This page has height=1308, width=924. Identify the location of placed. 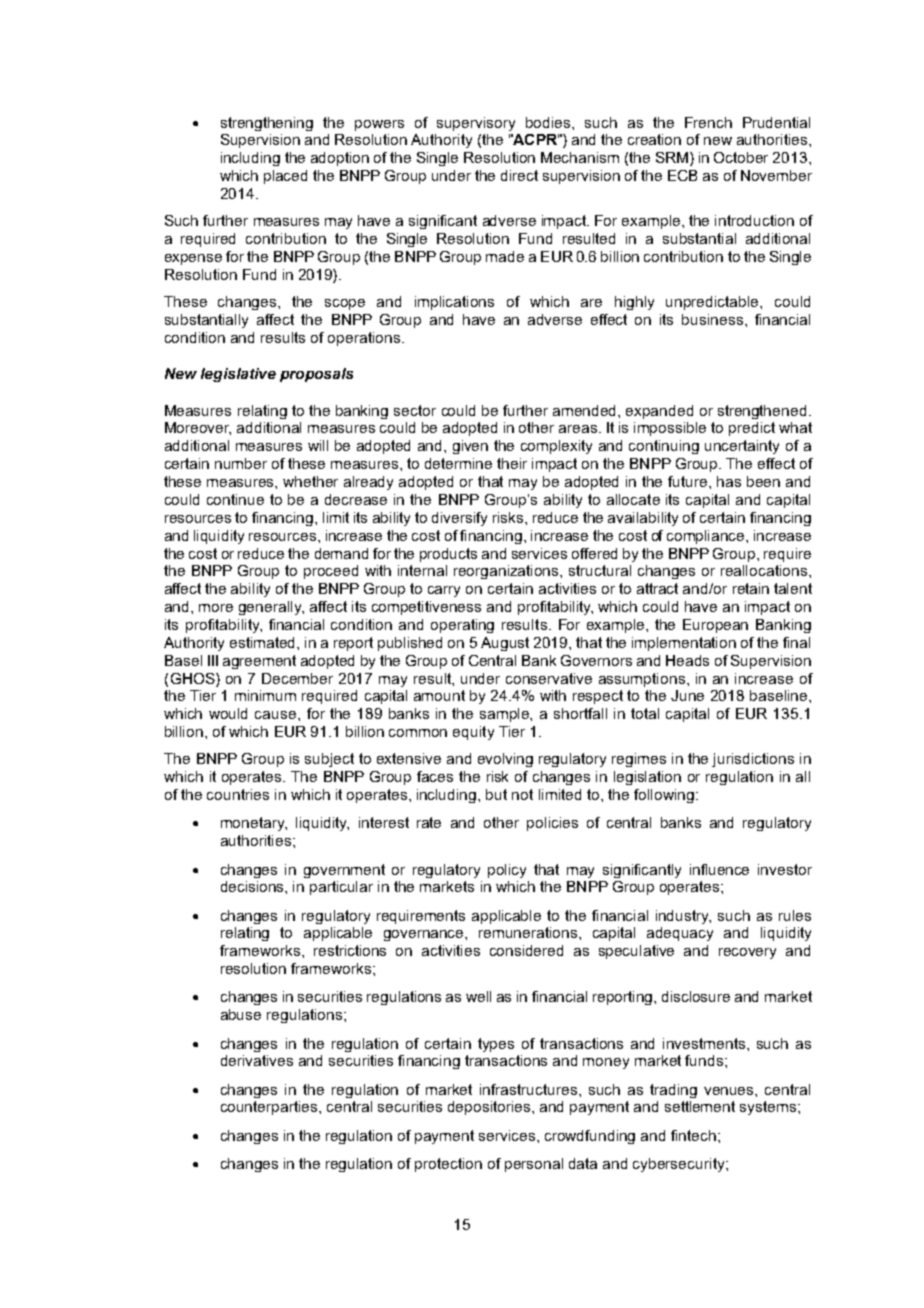
(285, 177).
